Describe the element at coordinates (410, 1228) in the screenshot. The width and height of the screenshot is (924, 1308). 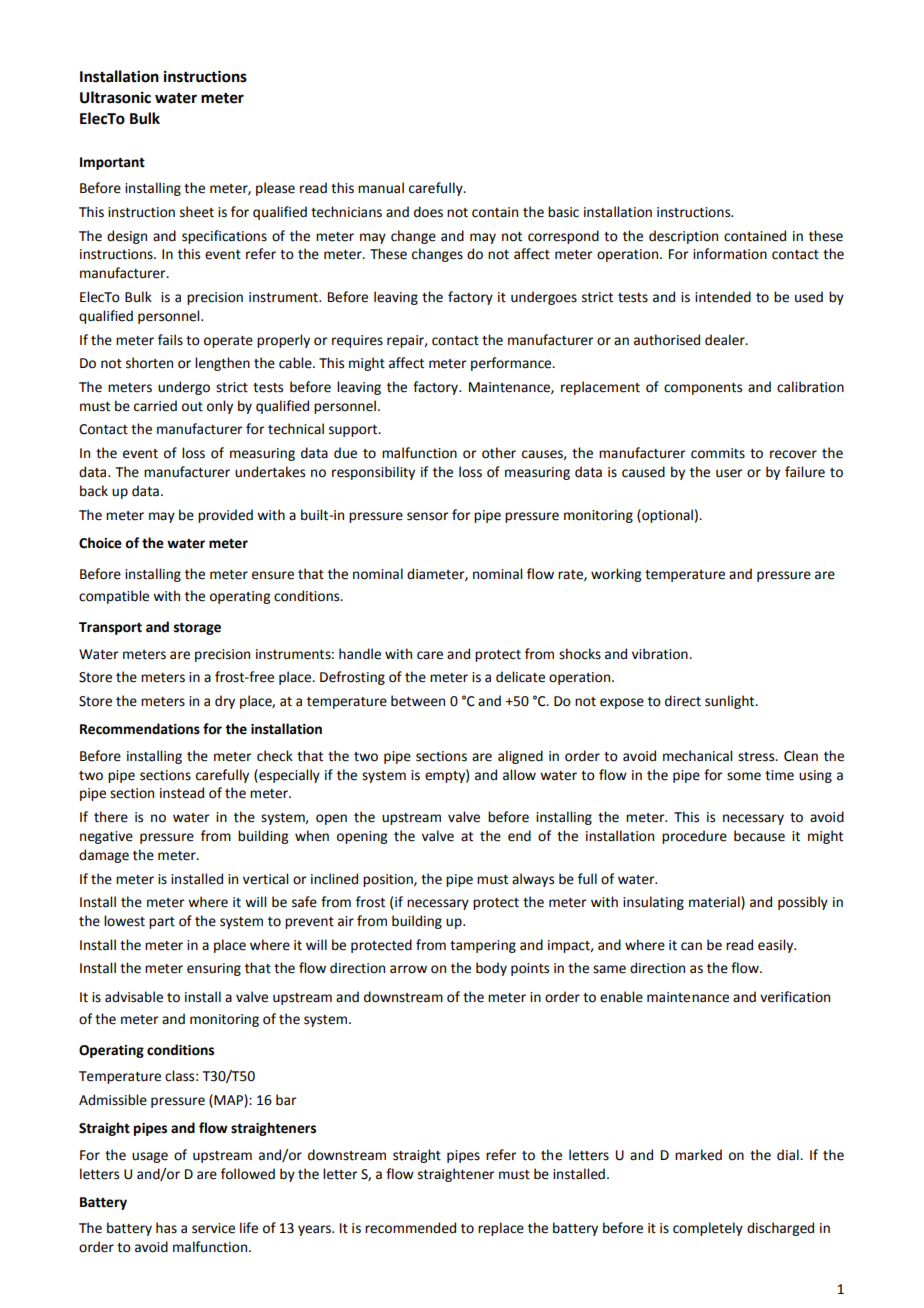
I see `recommended` at that location.
